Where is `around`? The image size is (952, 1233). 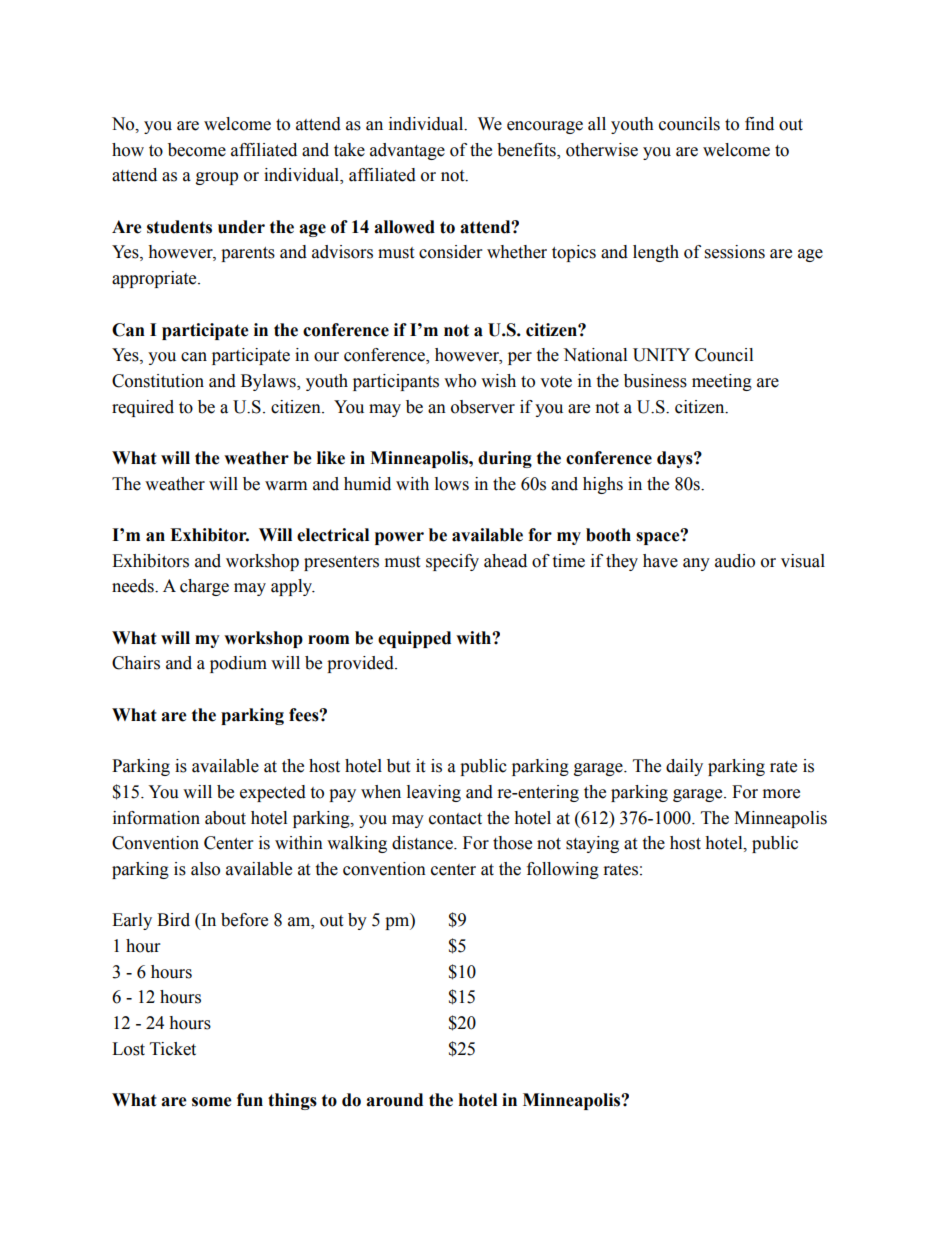
around is located at coordinates (394, 1100).
